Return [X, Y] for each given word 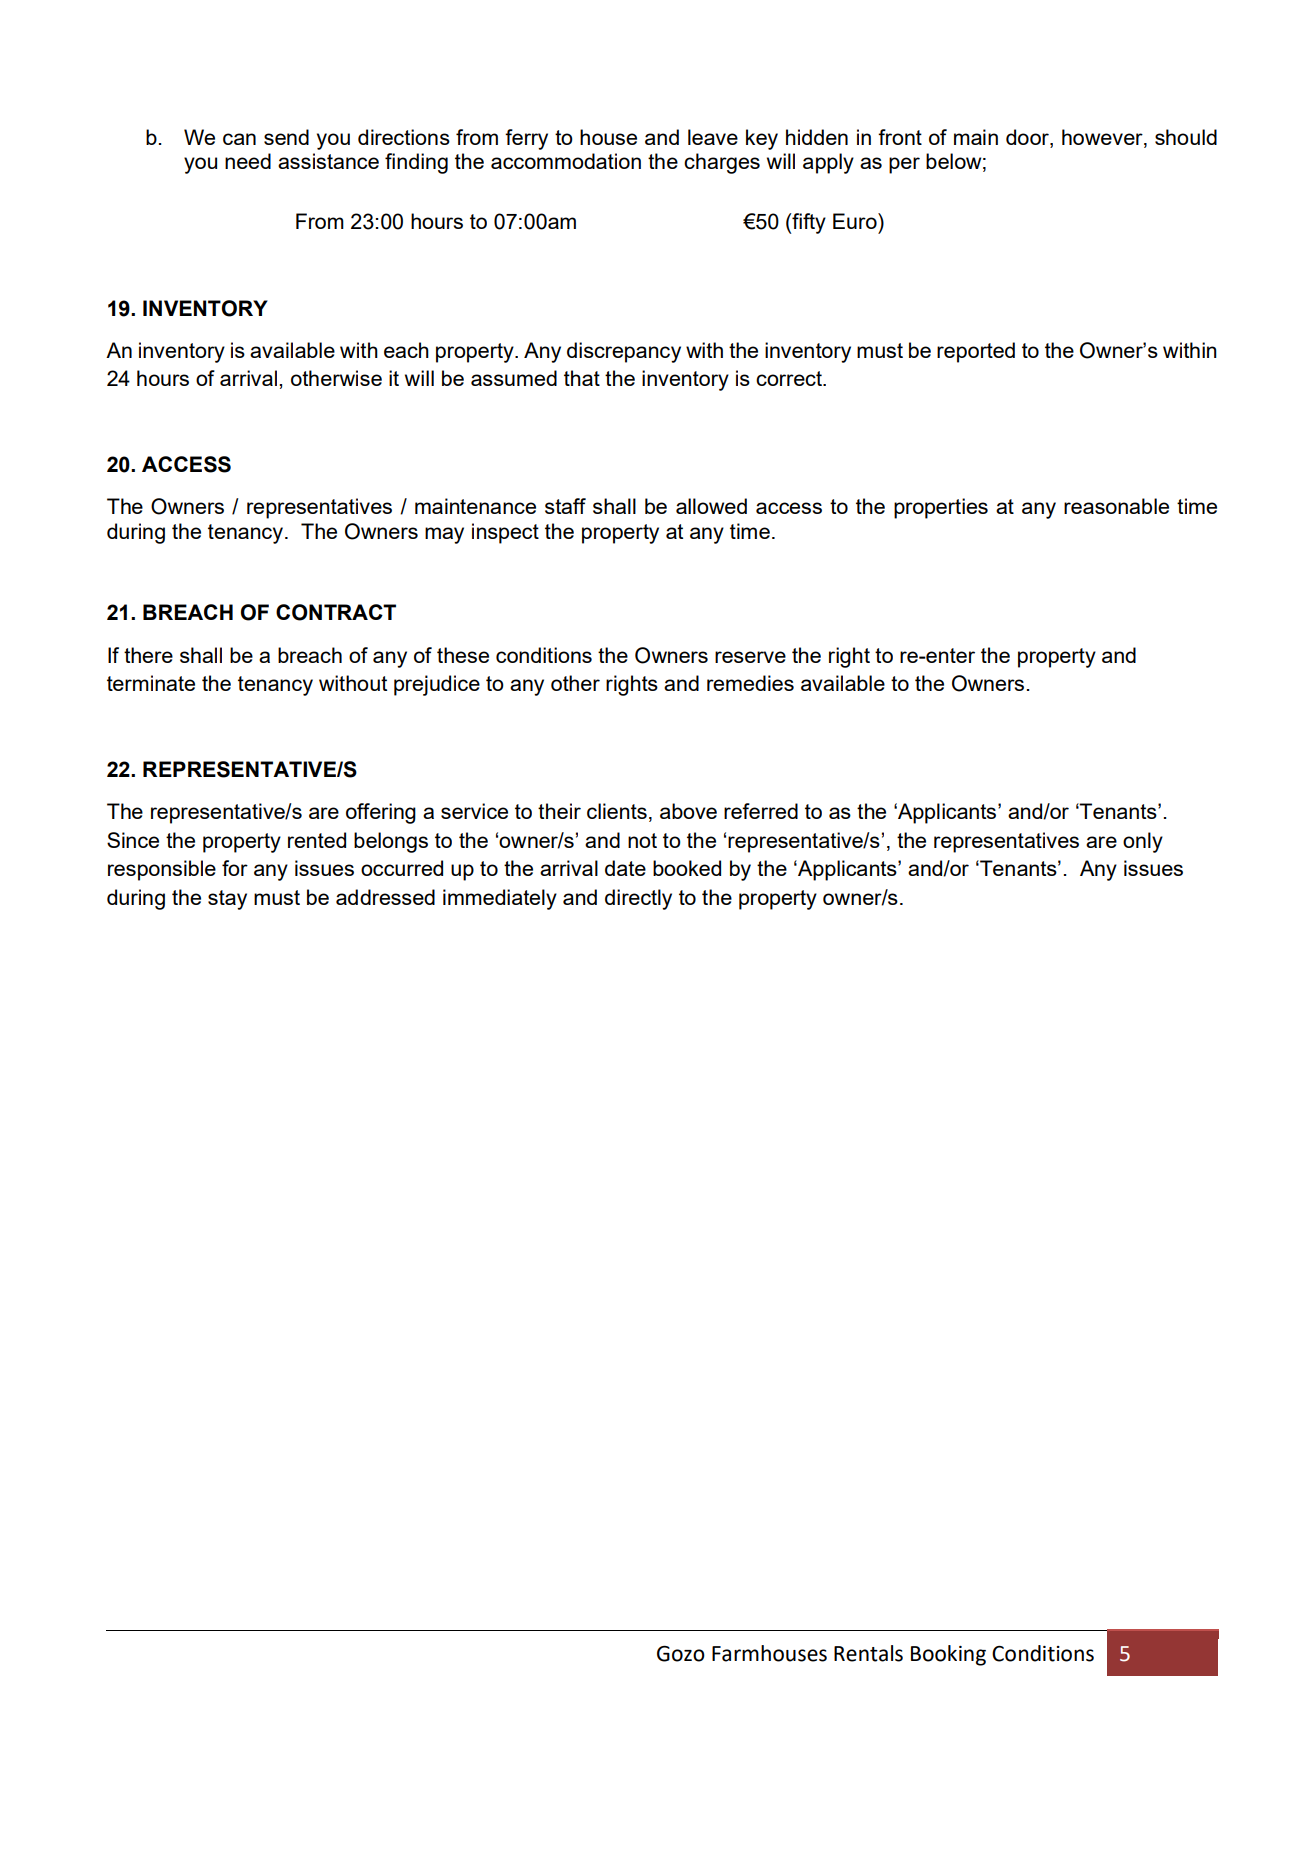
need [248, 161]
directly [638, 899]
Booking [948, 1655]
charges [722, 163]
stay [227, 900]
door [1028, 137]
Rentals [868, 1653]
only [1143, 842]
